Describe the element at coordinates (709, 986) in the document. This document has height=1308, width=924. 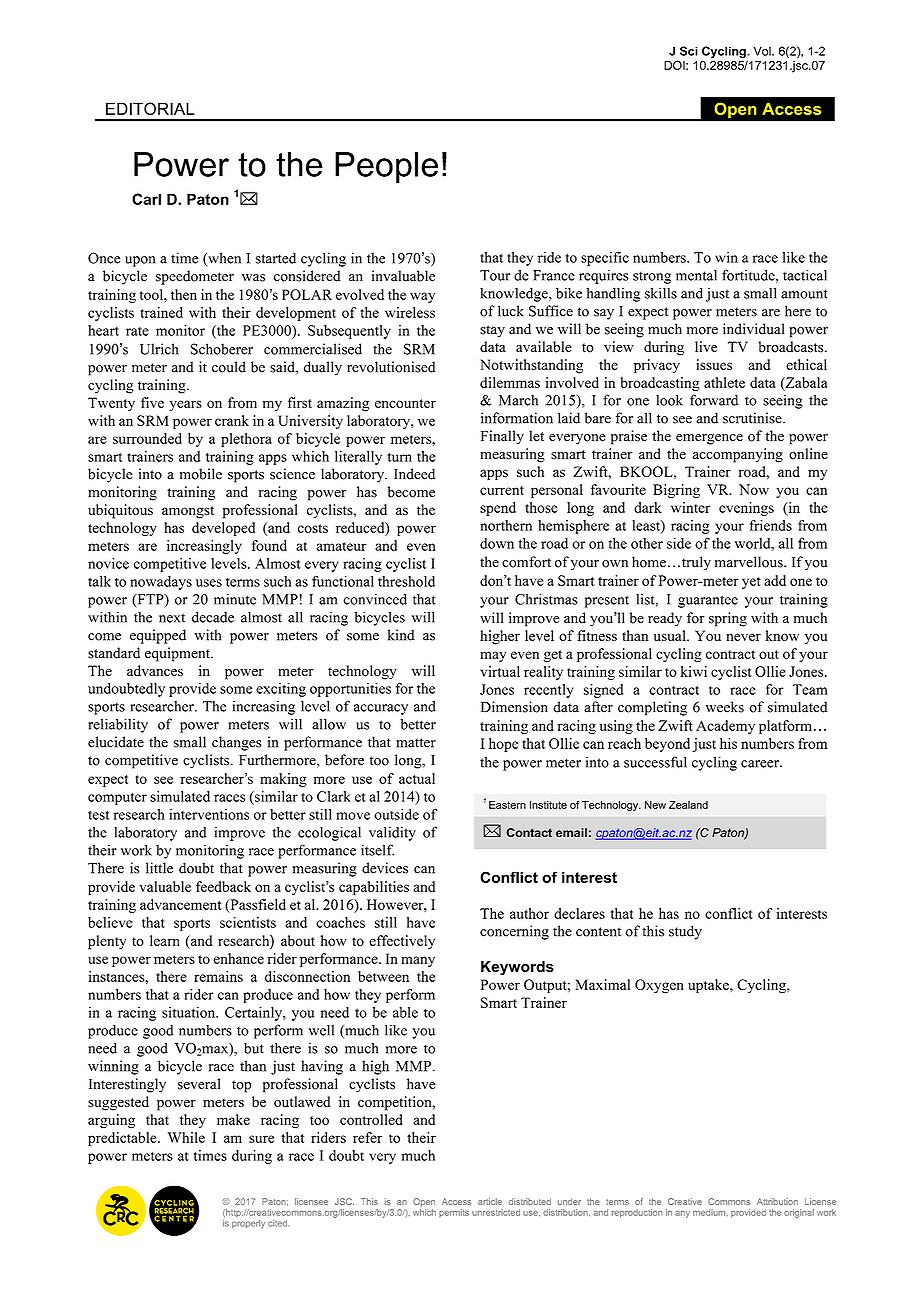
I see `uptake` at that location.
